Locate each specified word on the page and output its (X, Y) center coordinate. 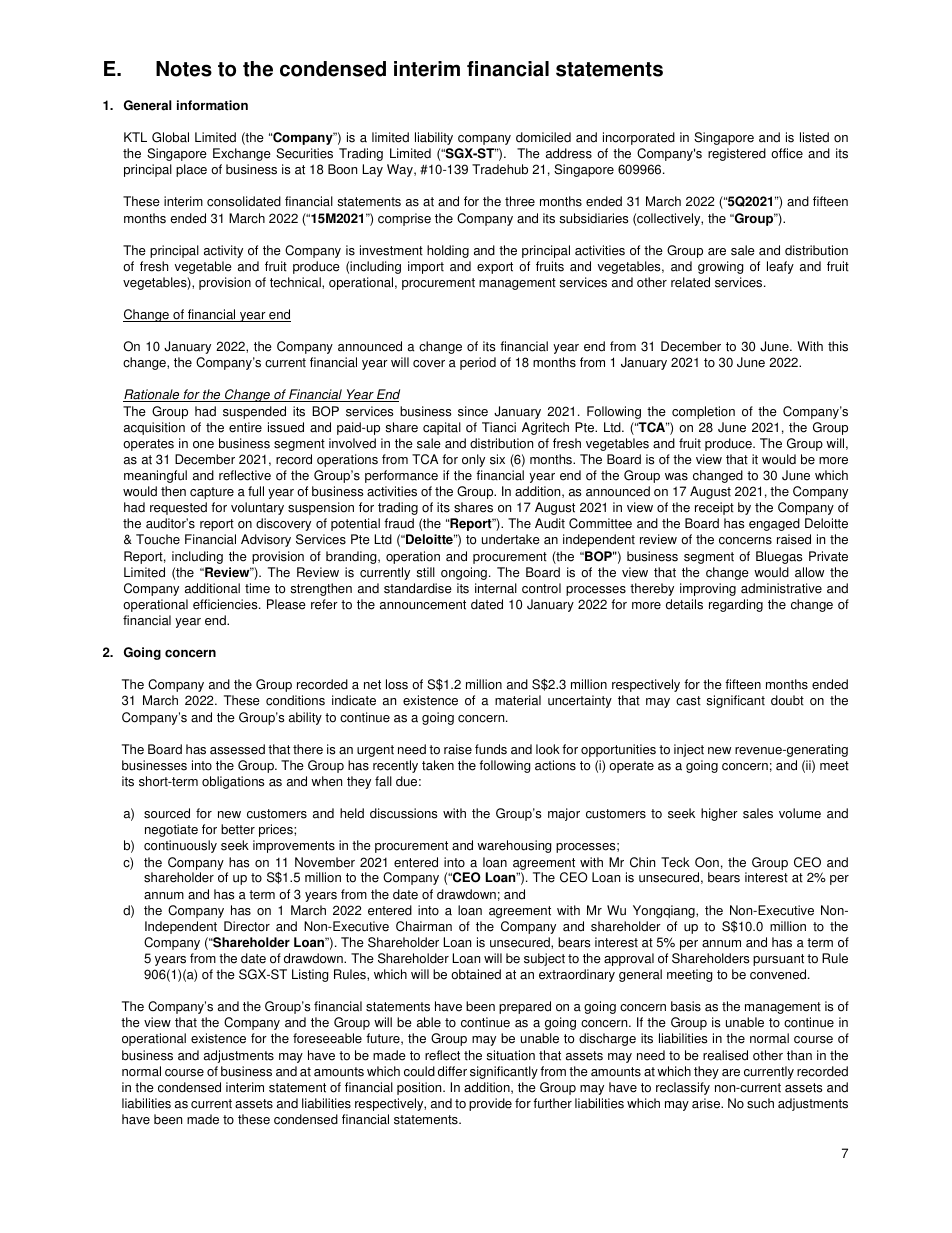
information (212, 105)
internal (496, 588)
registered (737, 154)
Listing (310, 975)
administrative (781, 588)
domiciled (543, 137)
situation (510, 1055)
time (257, 588)
